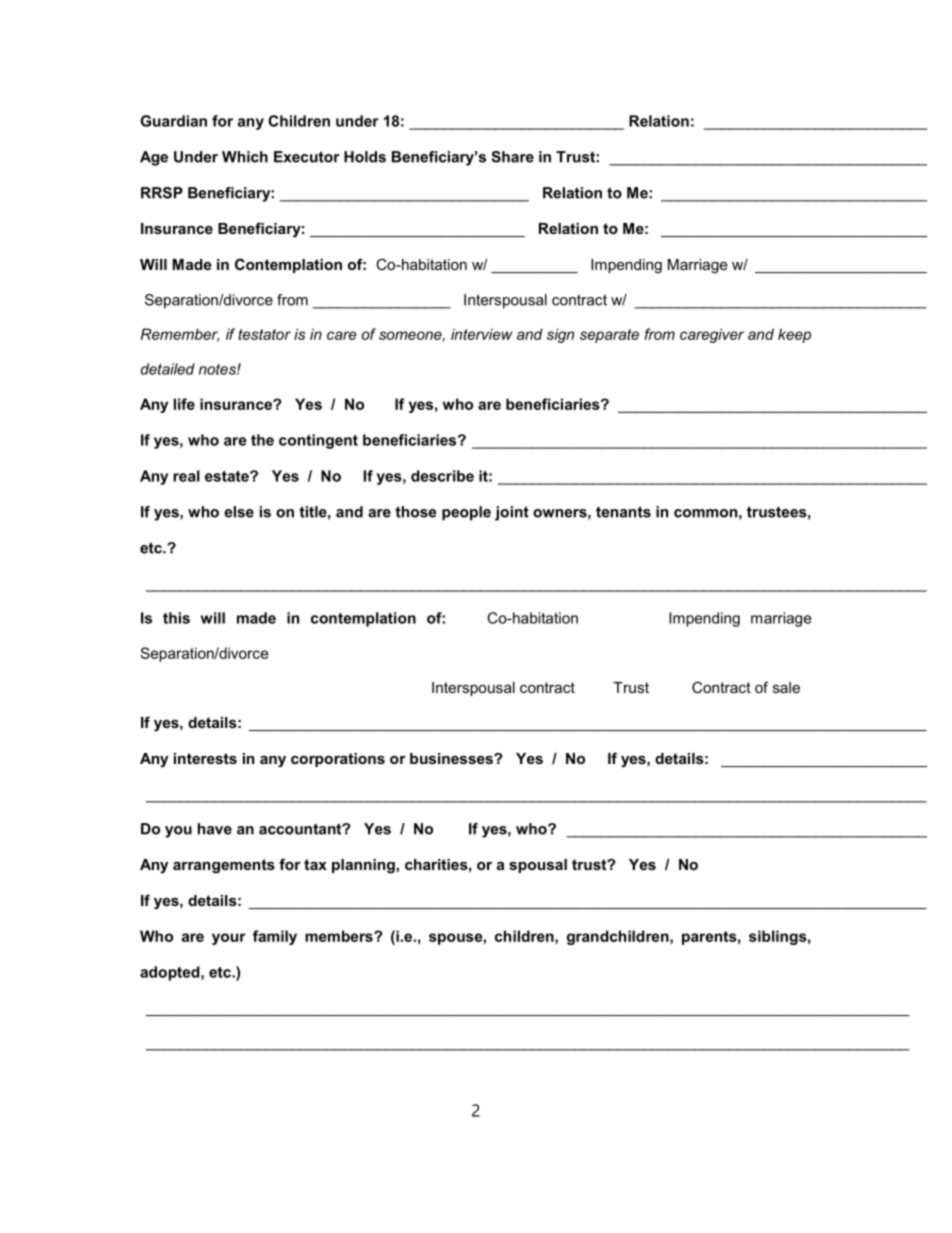 The image size is (952, 1233). I want to click on people, so click(466, 513).
